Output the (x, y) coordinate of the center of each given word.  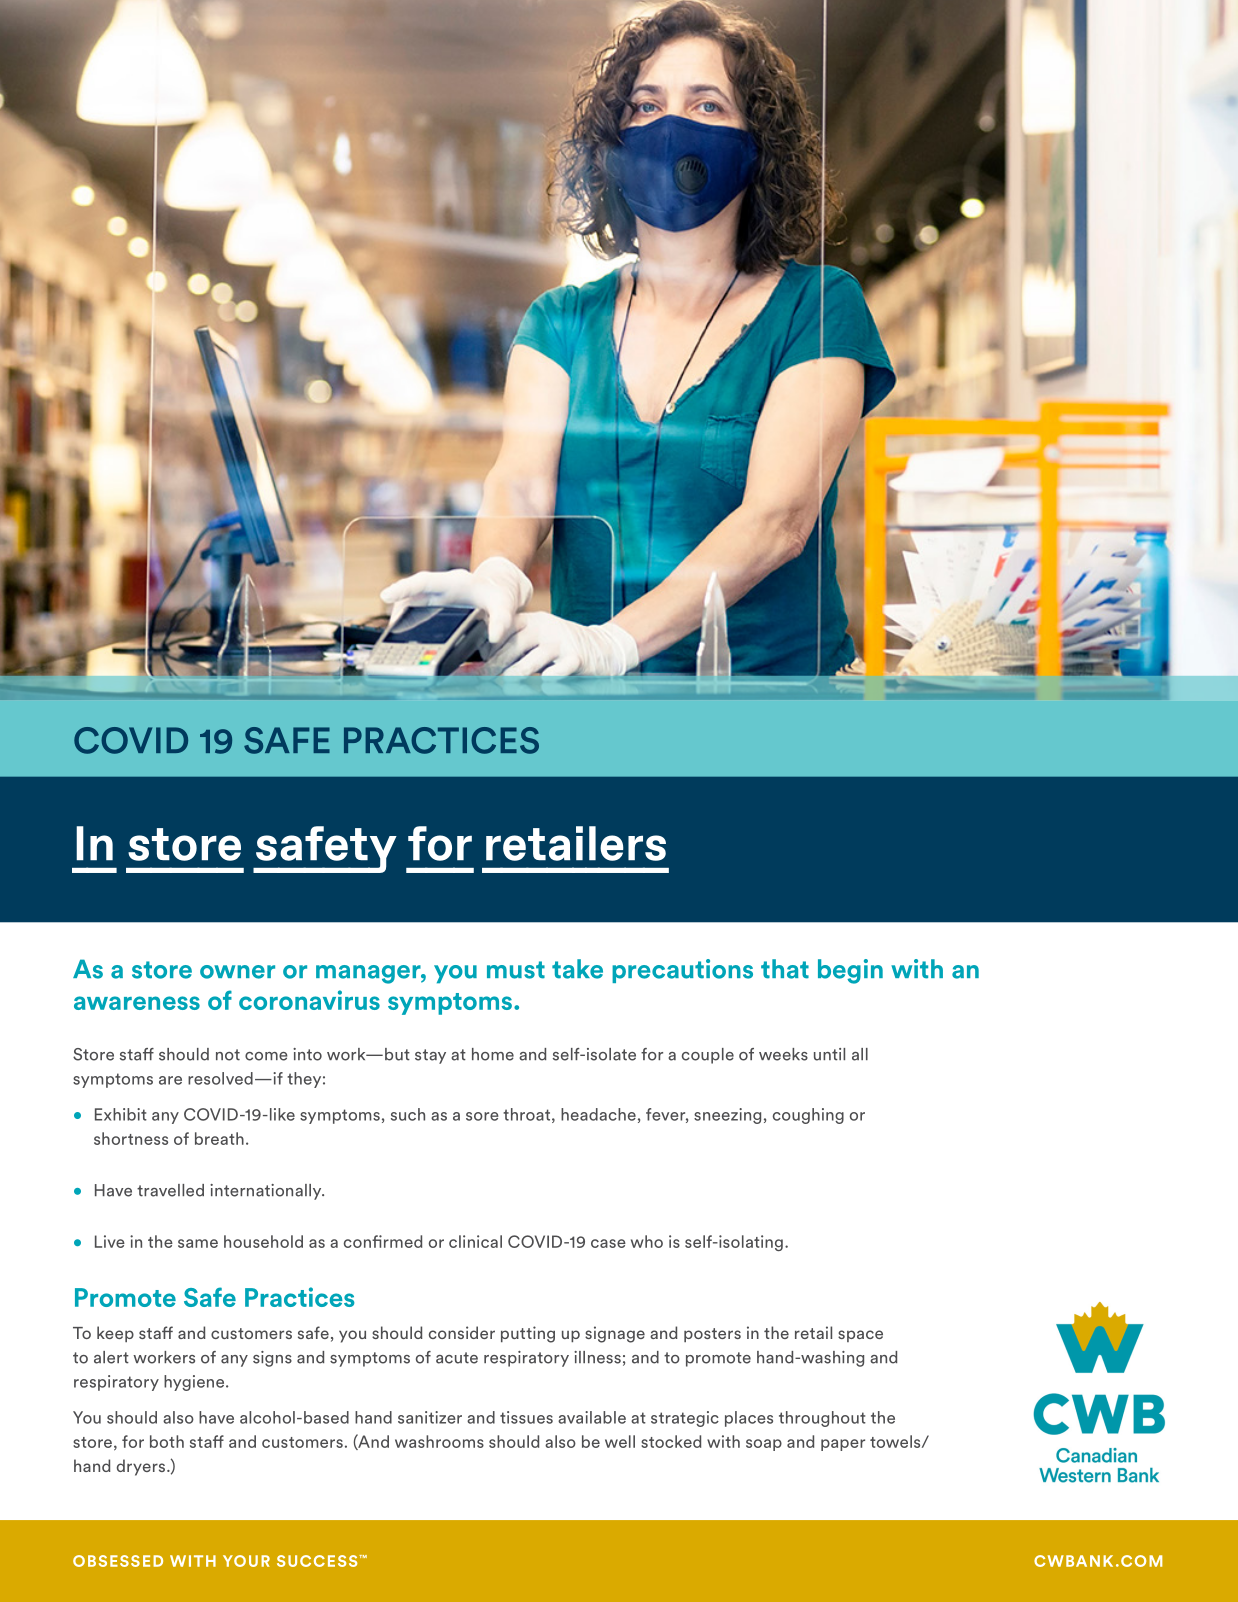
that (785, 969)
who (647, 1241)
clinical (475, 1241)
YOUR (246, 1561)
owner (237, 972)
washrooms (439, 1441)
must (516, 970)
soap (764, 1445)
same (198, 1243)
